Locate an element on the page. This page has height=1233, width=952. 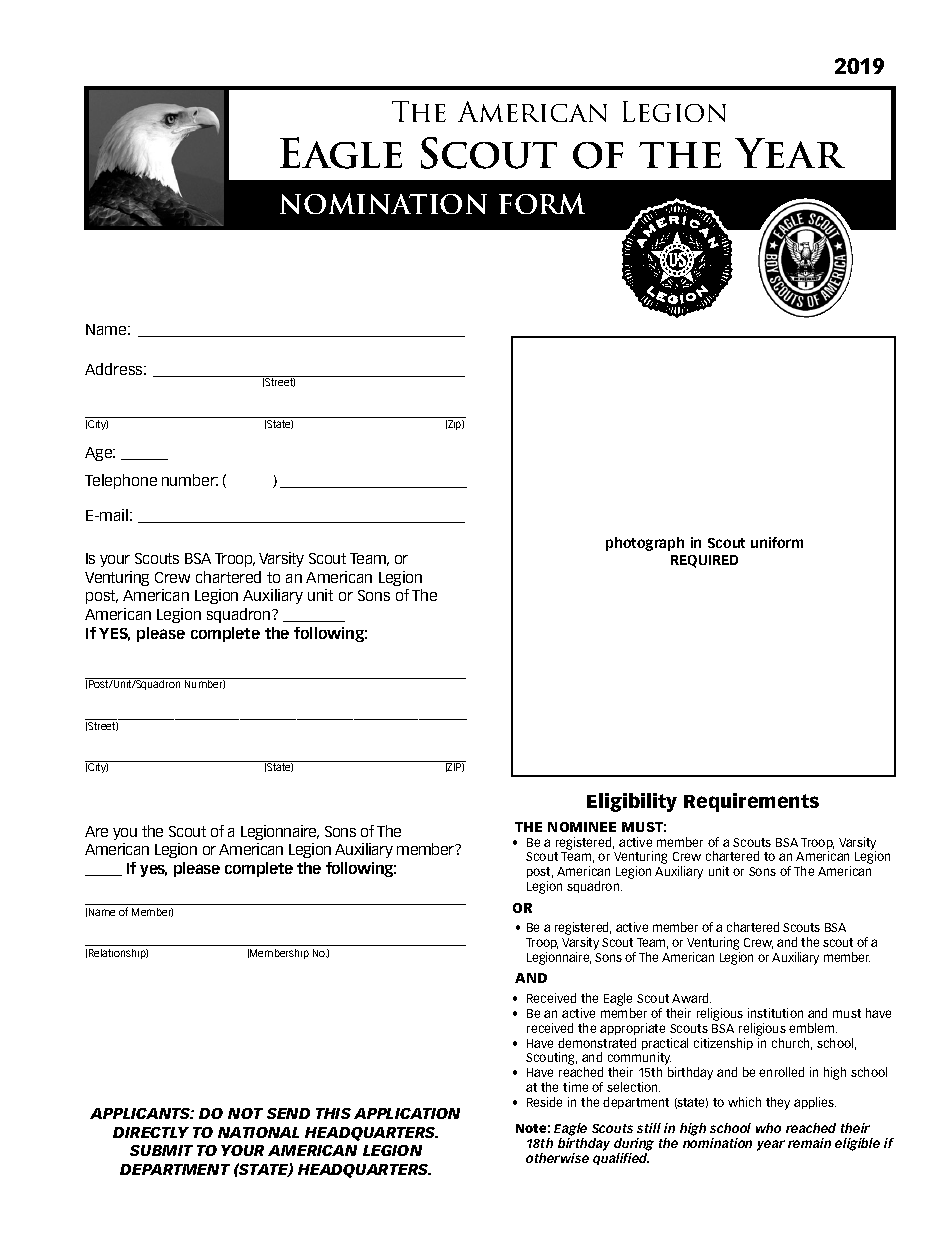
Are is located at coordinates (96, 831).
